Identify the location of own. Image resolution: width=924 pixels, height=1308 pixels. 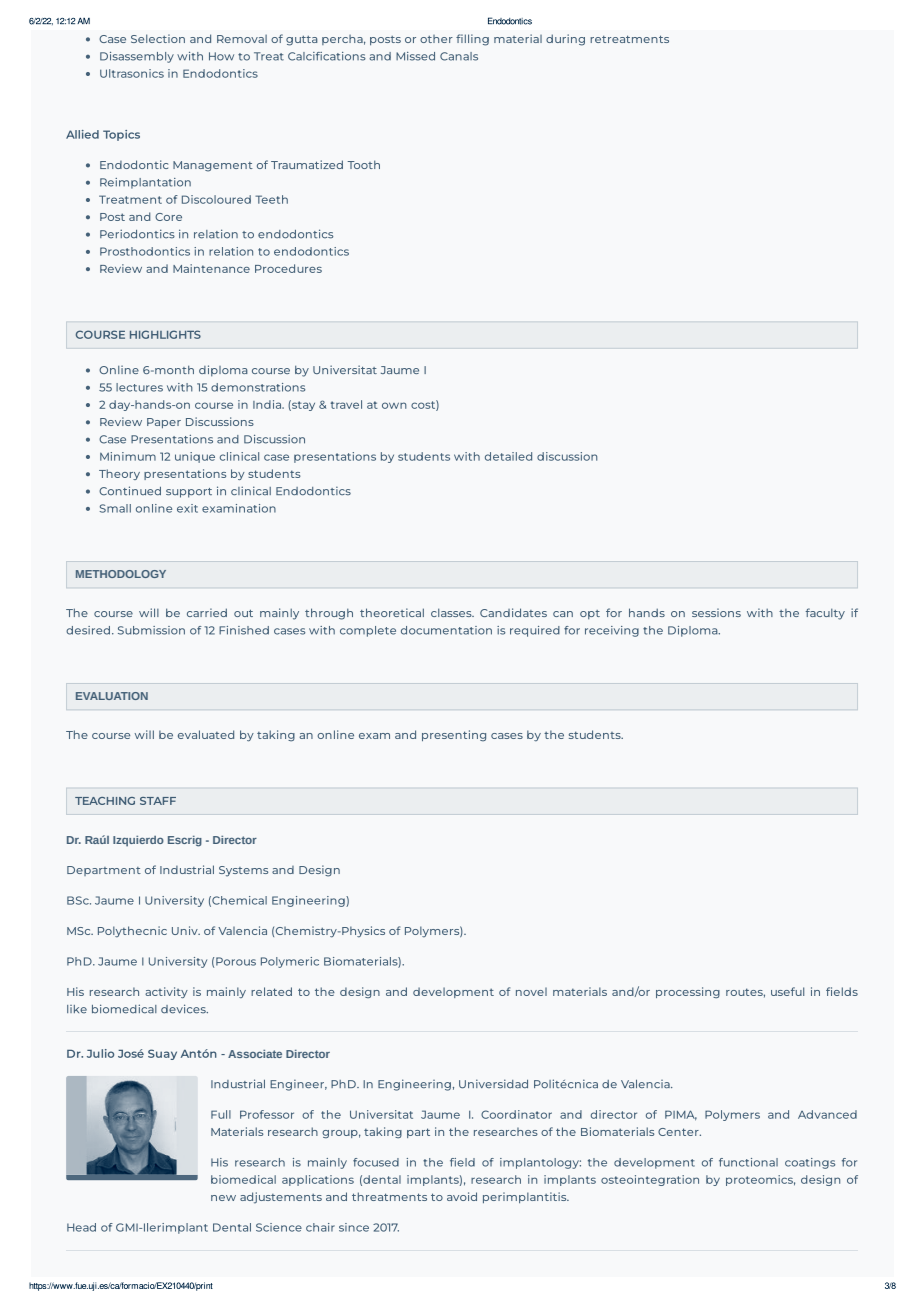
(394, 405).
